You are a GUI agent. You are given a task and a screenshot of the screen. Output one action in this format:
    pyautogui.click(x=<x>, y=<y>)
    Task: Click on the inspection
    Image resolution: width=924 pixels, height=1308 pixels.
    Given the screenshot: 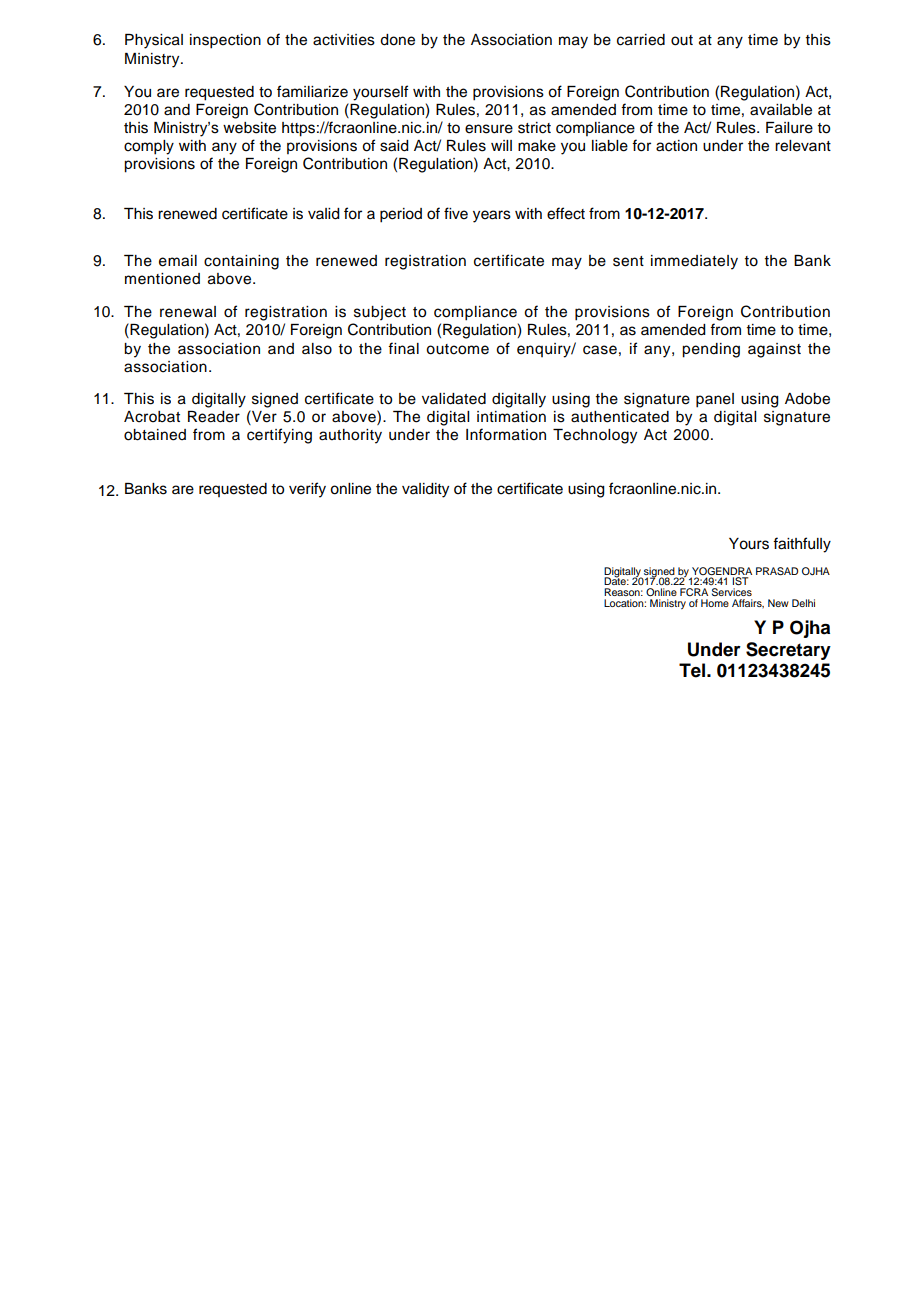 What is the action you would take?
    pyautogui.click(x=225, y=41)
